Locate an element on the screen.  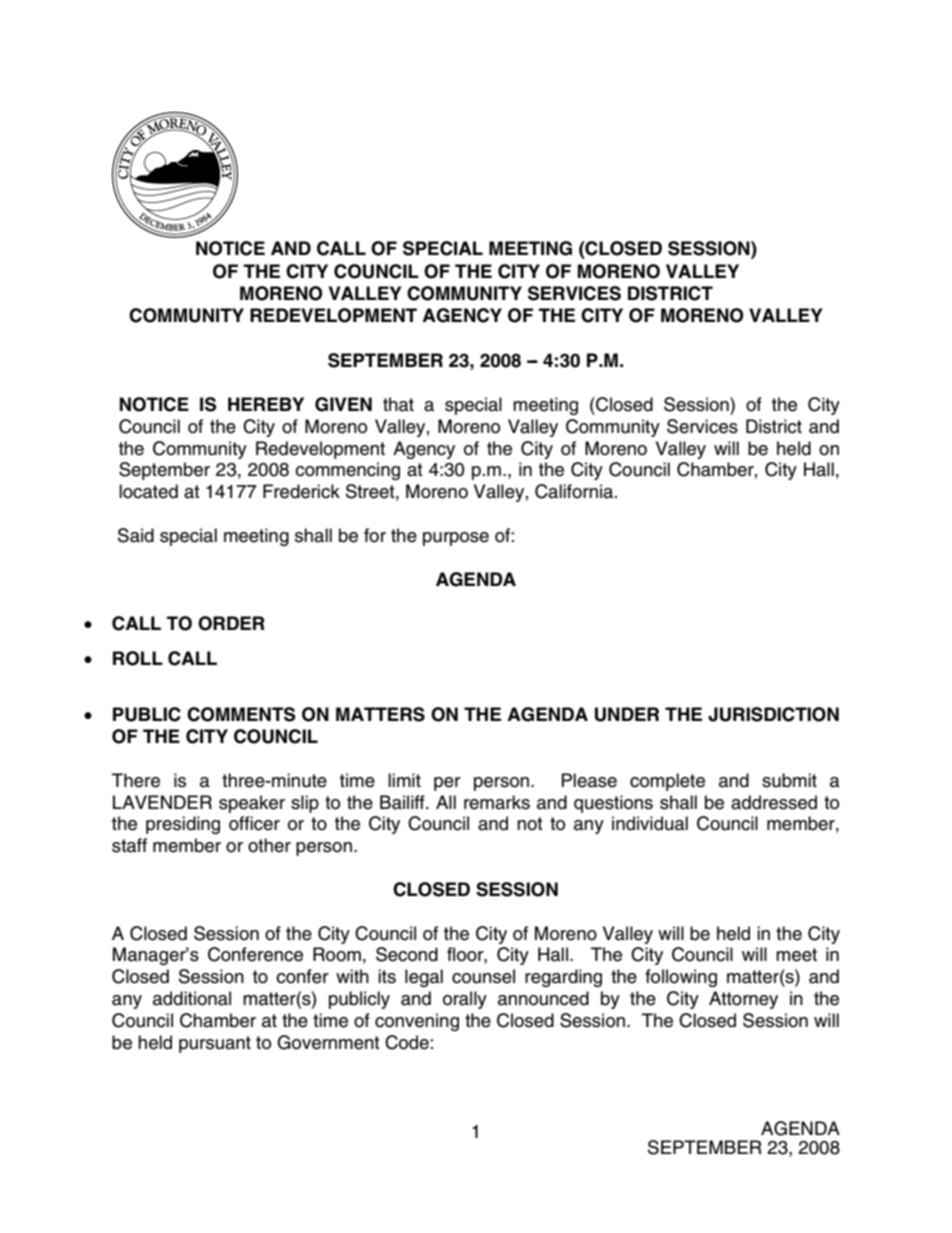
ORDER is located at coordinates (231, 623).
